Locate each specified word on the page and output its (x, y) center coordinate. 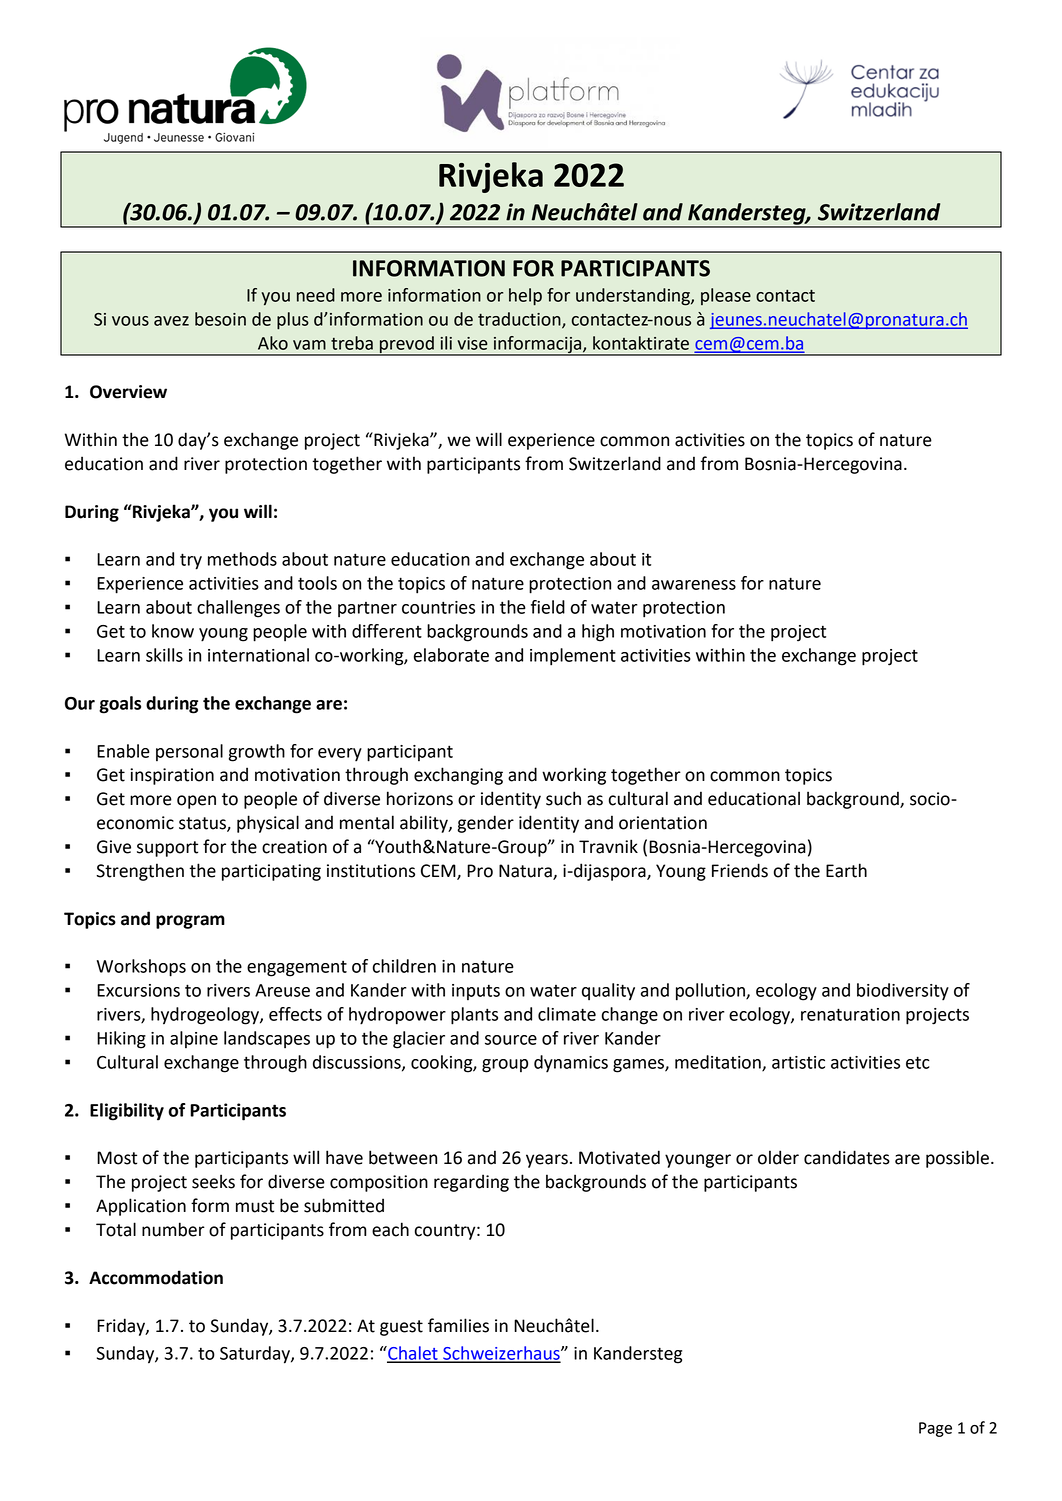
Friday (122, 1327)
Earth (846, 870)
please (726, 296)
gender (485, 824)
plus (293, 321)
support (167, 849)
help (525, 297)
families (458, 1325)
